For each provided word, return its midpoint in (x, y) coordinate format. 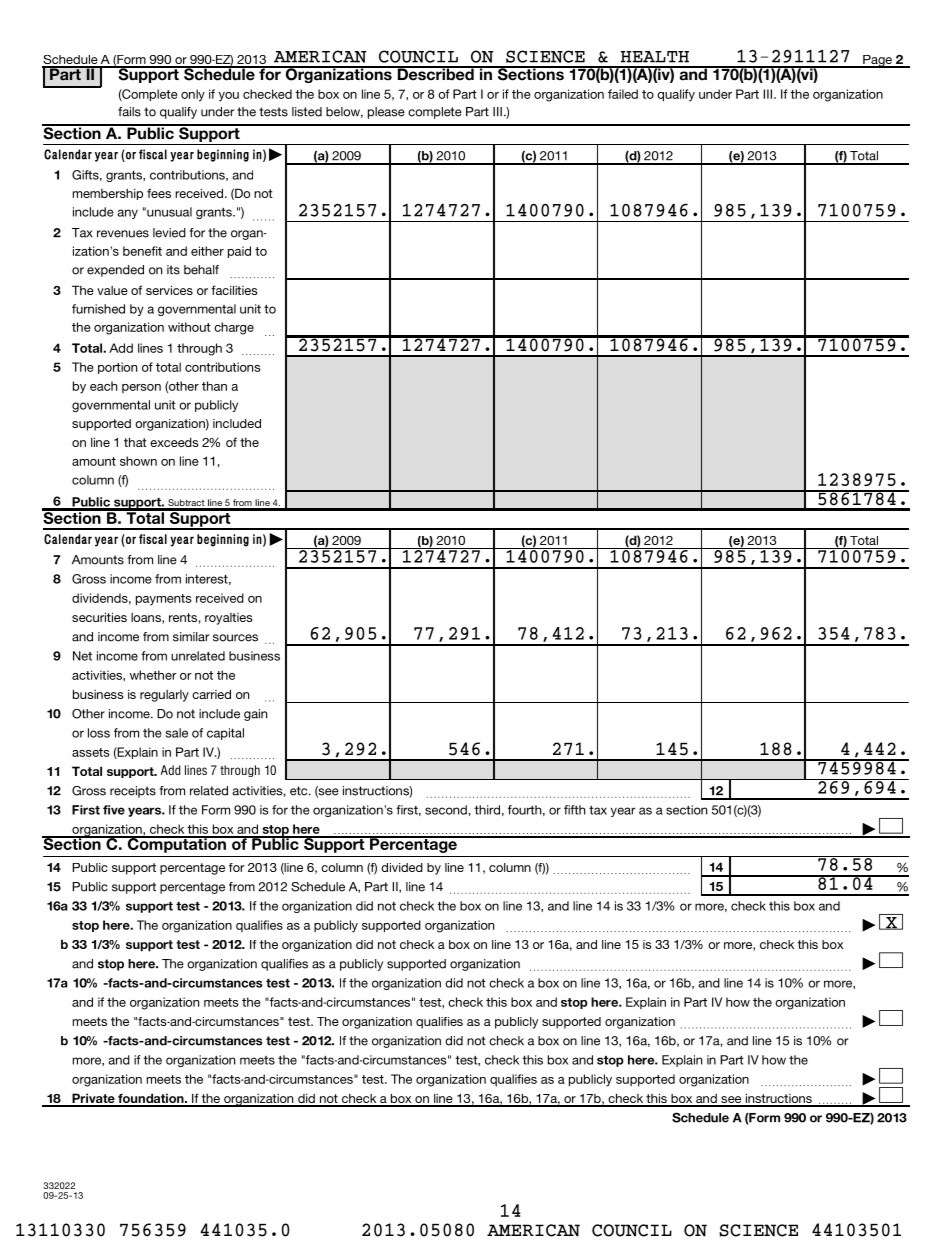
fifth (575, 810)
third (487, 810)
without (189, 327)
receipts (133, 792)
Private (93, 1099)
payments (164, 600)
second (446, 810)
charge (234, 328)
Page (877, 61)
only (193, 95)
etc (300, 791)
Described (435, 73)
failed (623, 94)
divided (402, 867)
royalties (228, 619)
